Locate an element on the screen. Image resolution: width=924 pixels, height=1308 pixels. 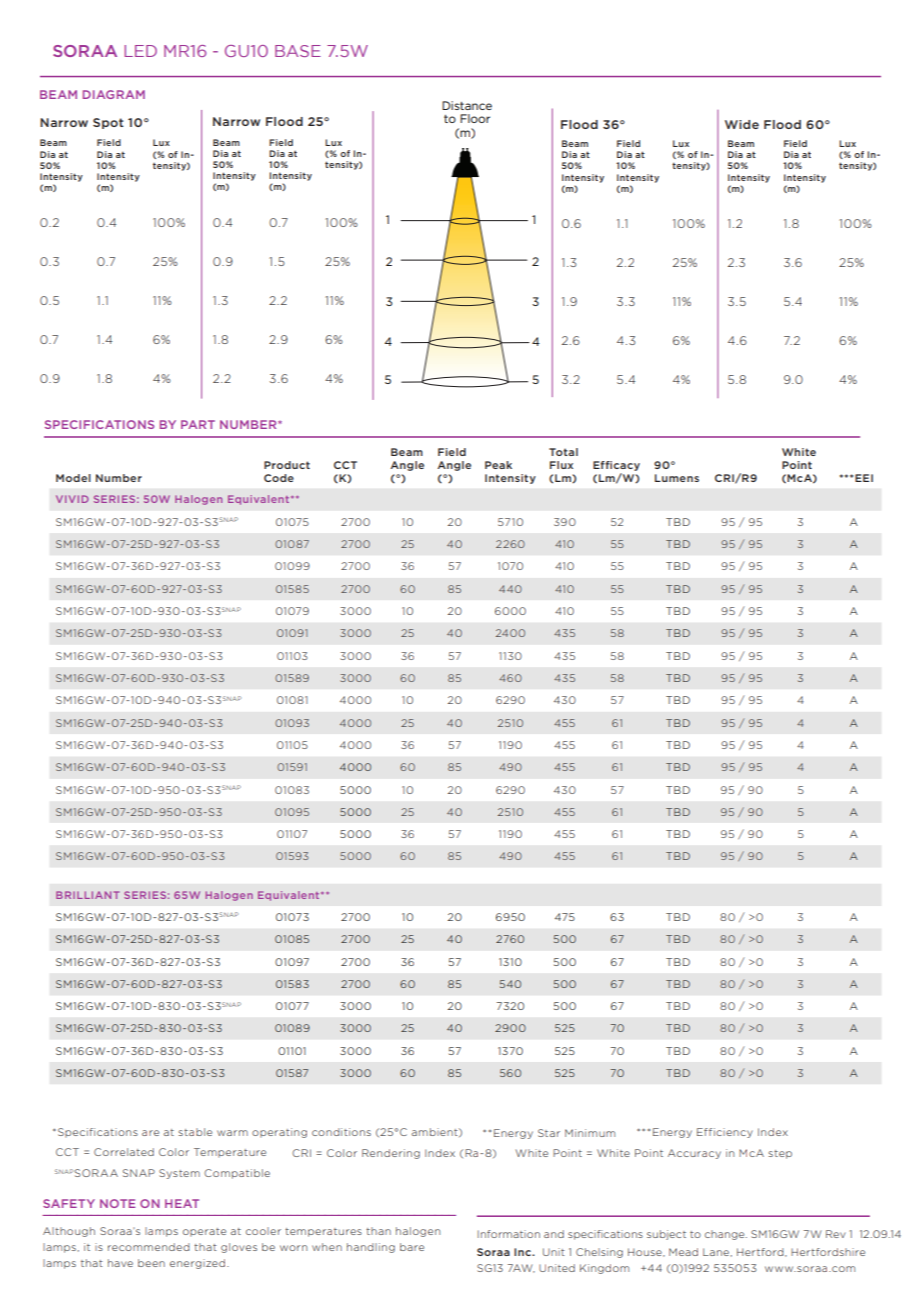
Wide is located at coordinates (742, 124).
